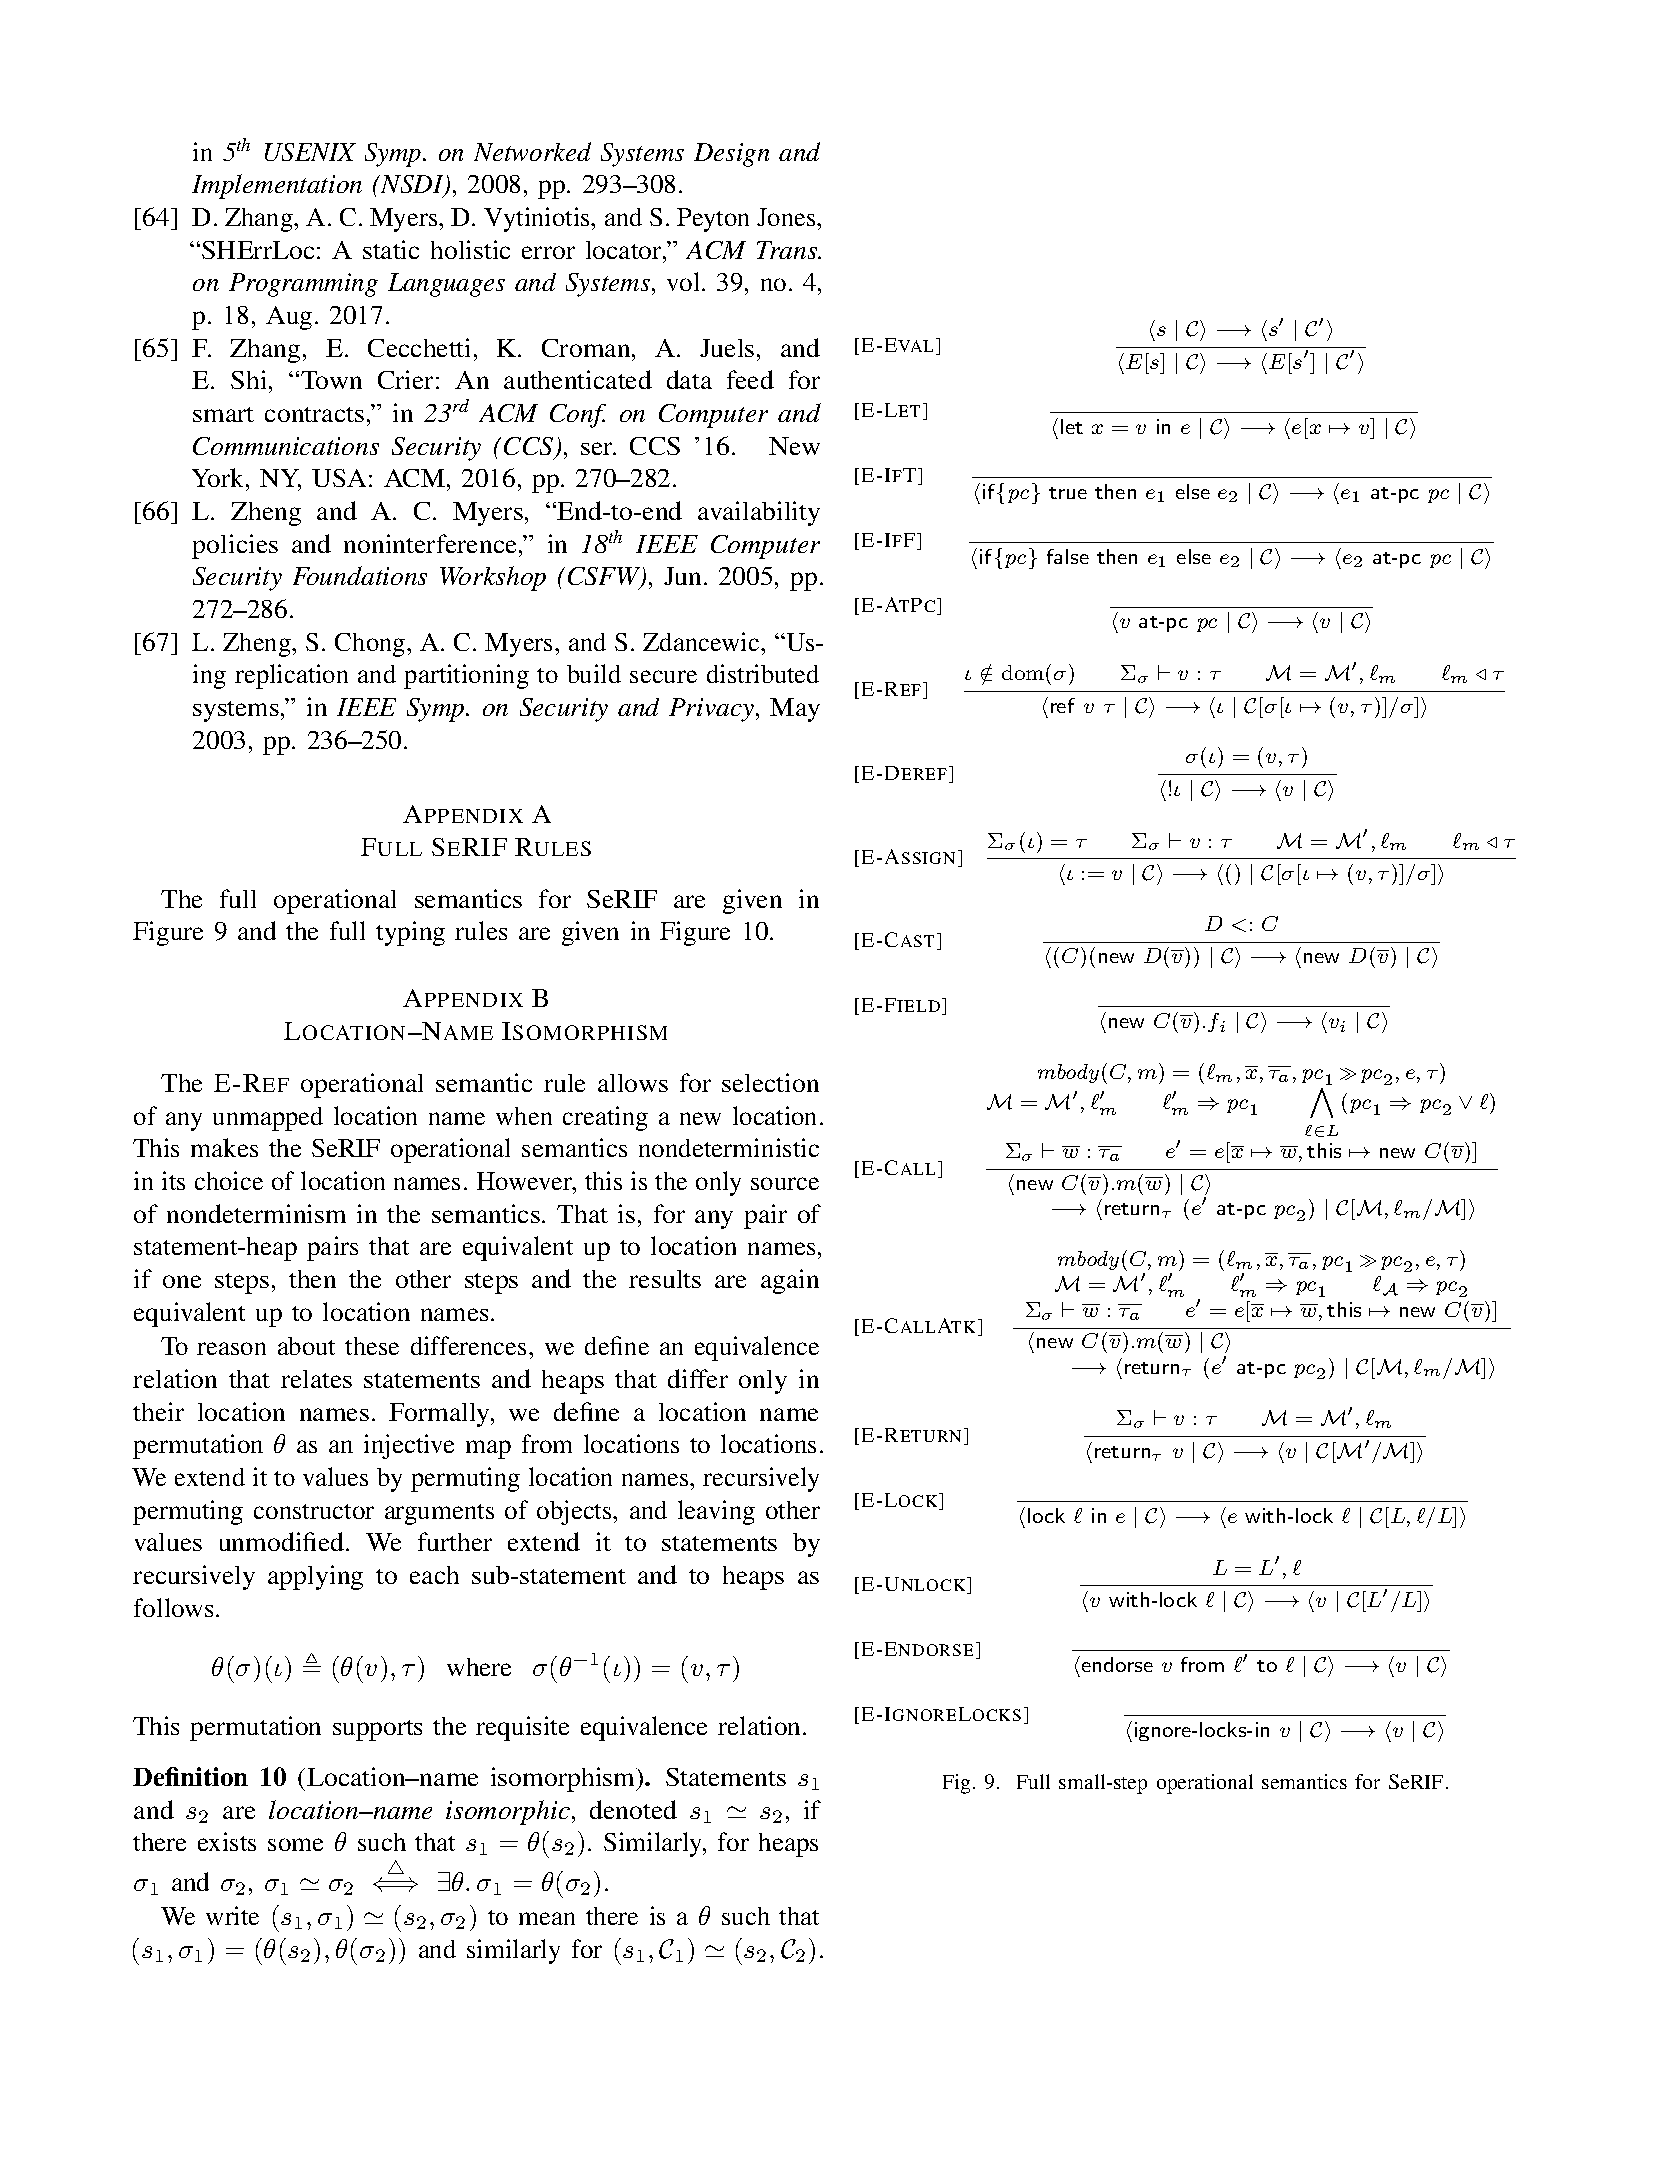  Describe the element at coordinates (277, 186) in the image. I see `Implementation` at that location.
